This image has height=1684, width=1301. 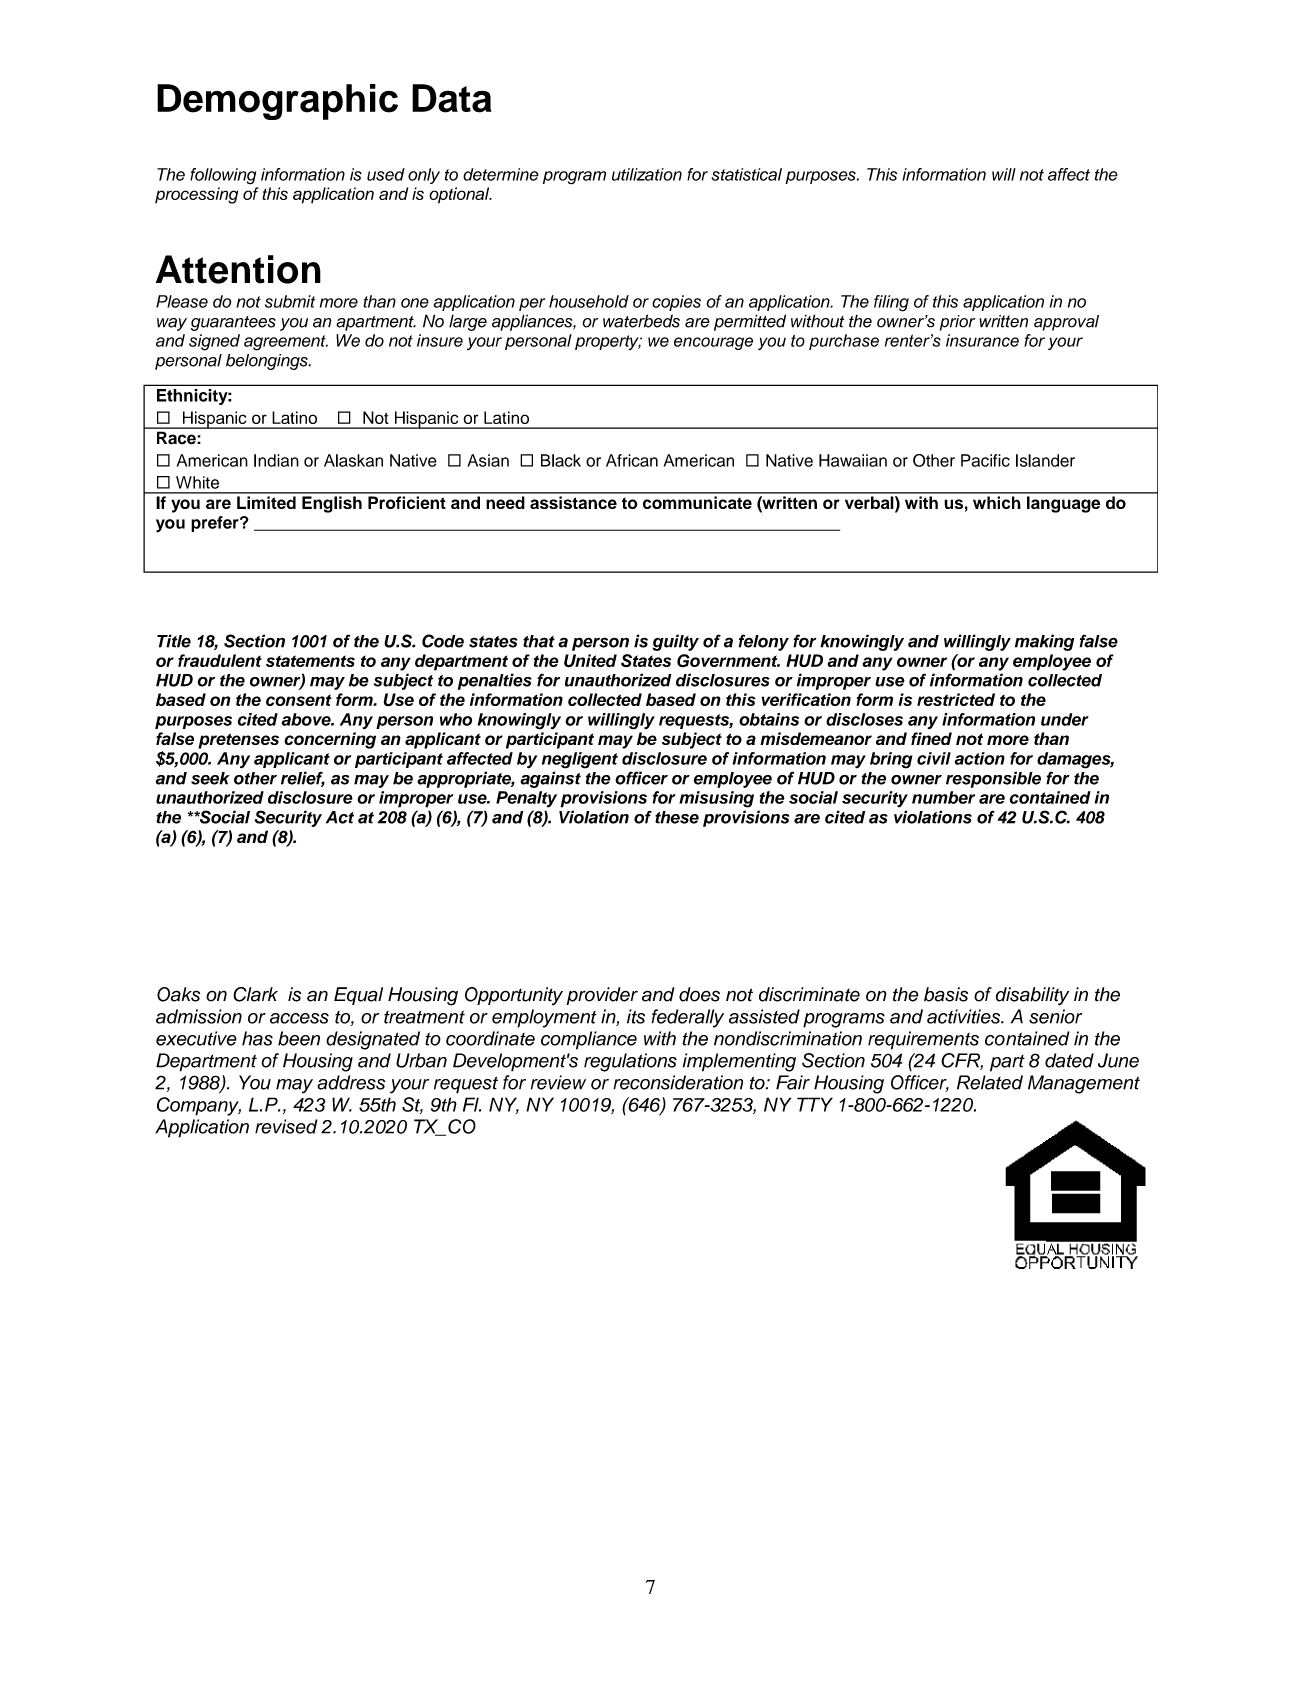 I want to click on guilty, so click(x=676, y=642).
